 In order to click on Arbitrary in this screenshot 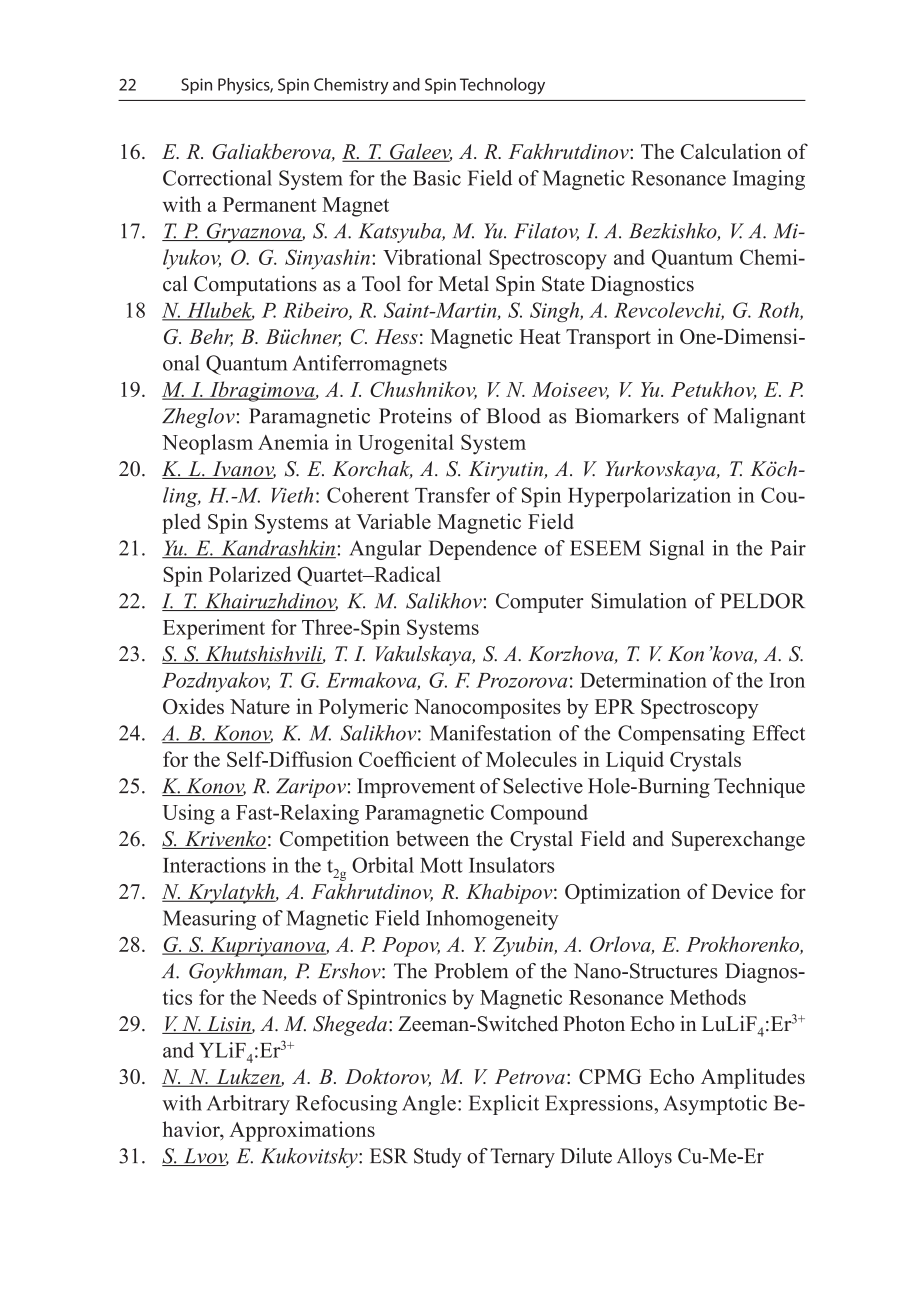, I will do `click(248, 1105)`.
